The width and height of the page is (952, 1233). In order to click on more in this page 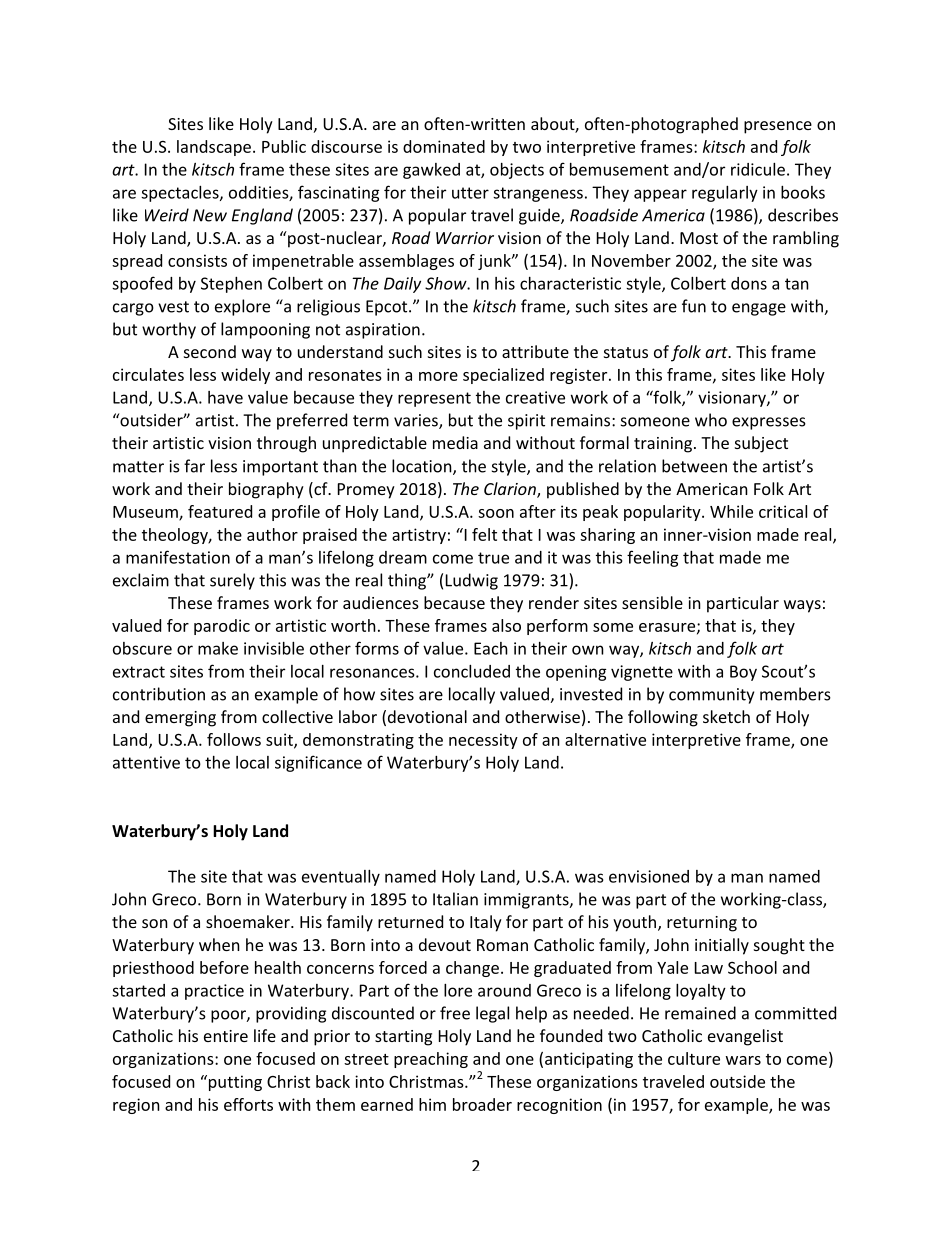, I will do `click(438, 376)`.
